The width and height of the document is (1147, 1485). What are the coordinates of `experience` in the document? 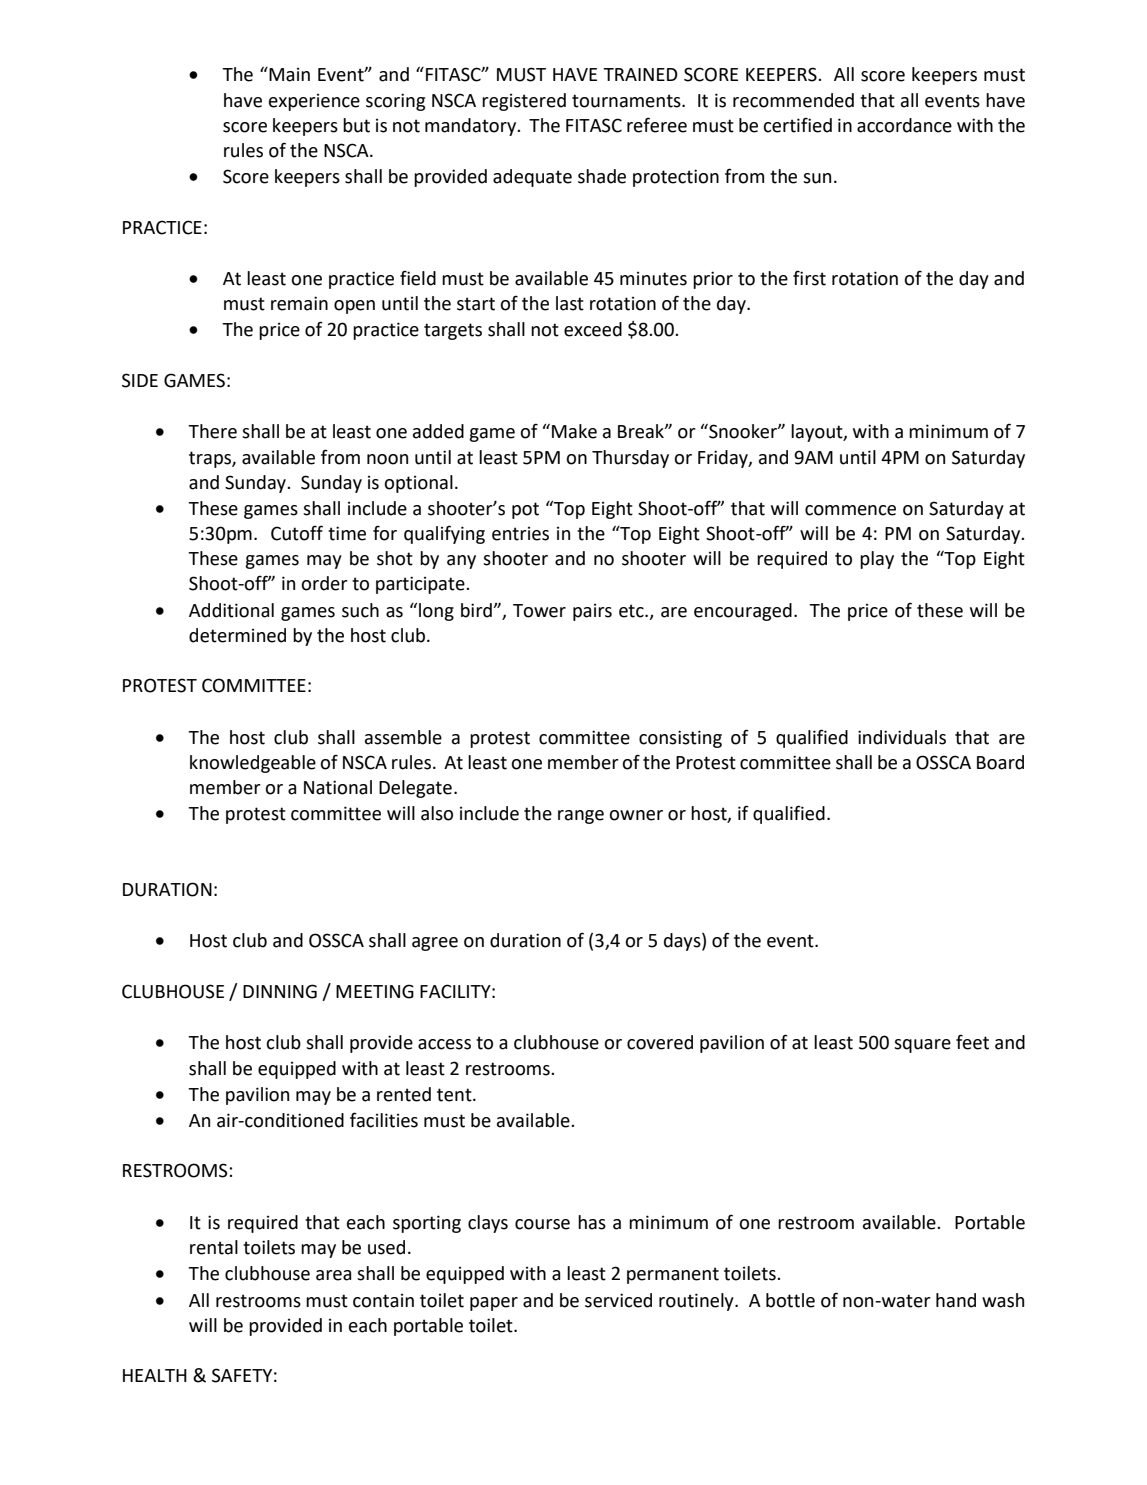 It's located at (314, 102).
